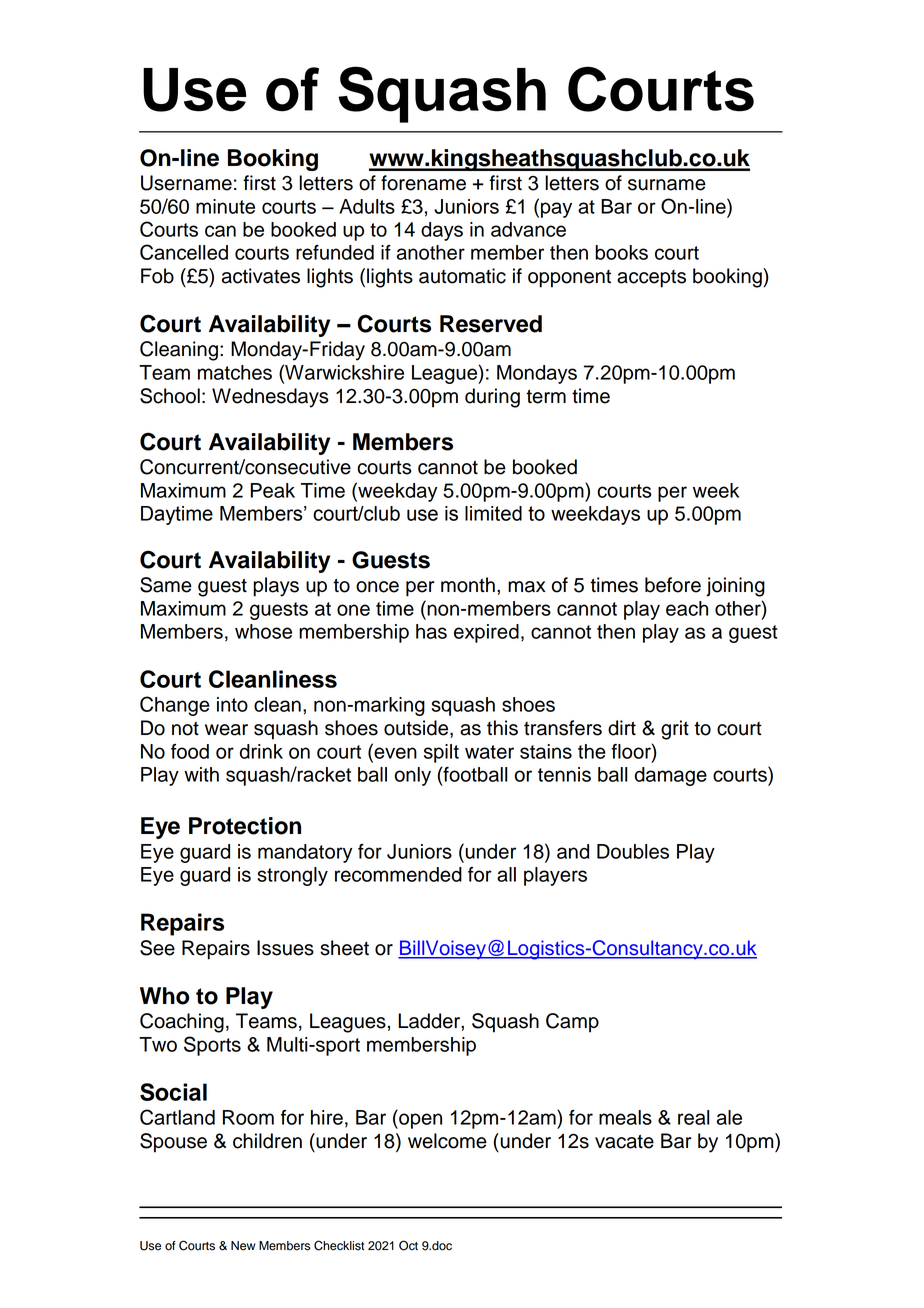 The image size is (924, 1308). I want to click on Doubles, so click(633, 851).
